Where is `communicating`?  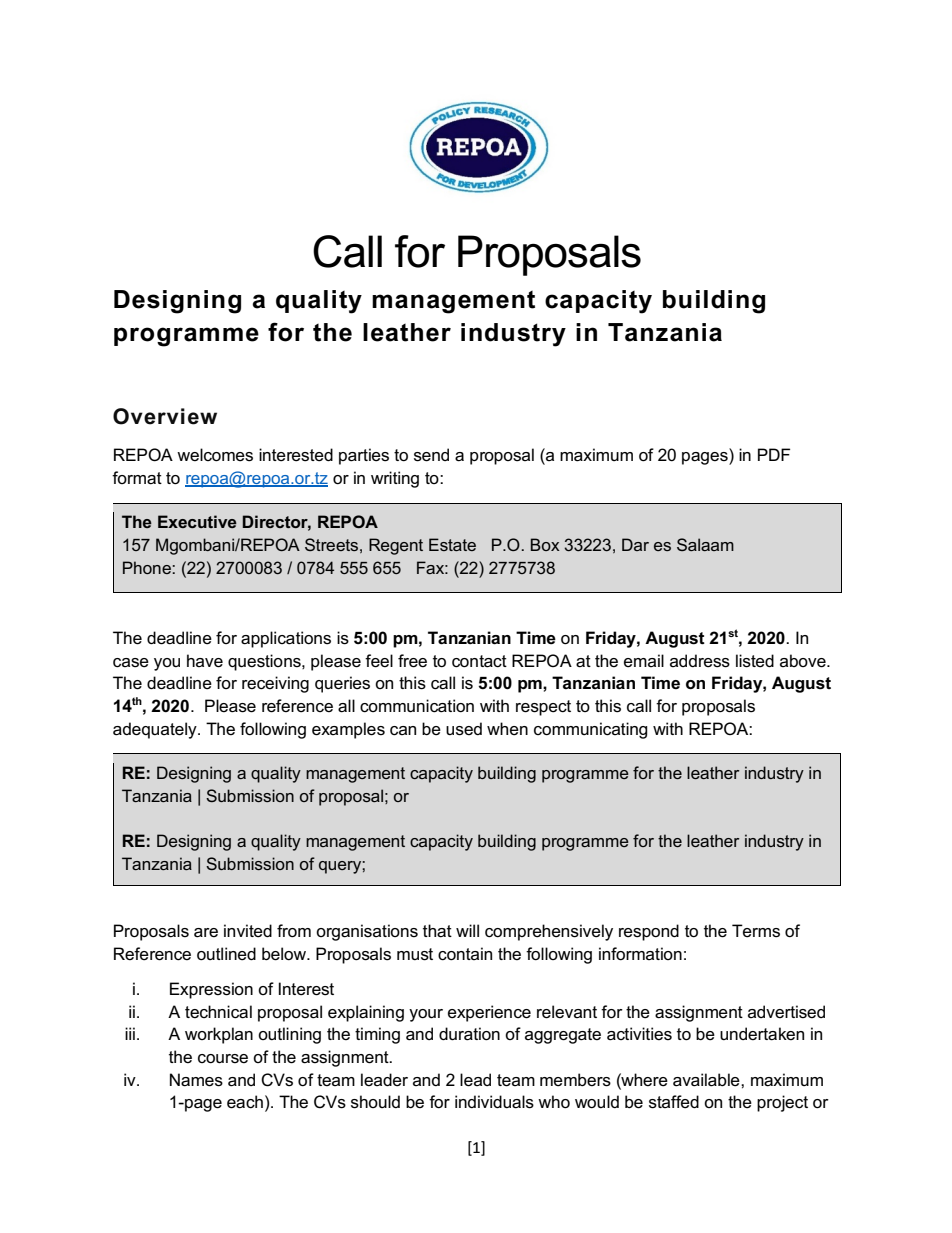 communicating is located at coordinates (591, 730).
